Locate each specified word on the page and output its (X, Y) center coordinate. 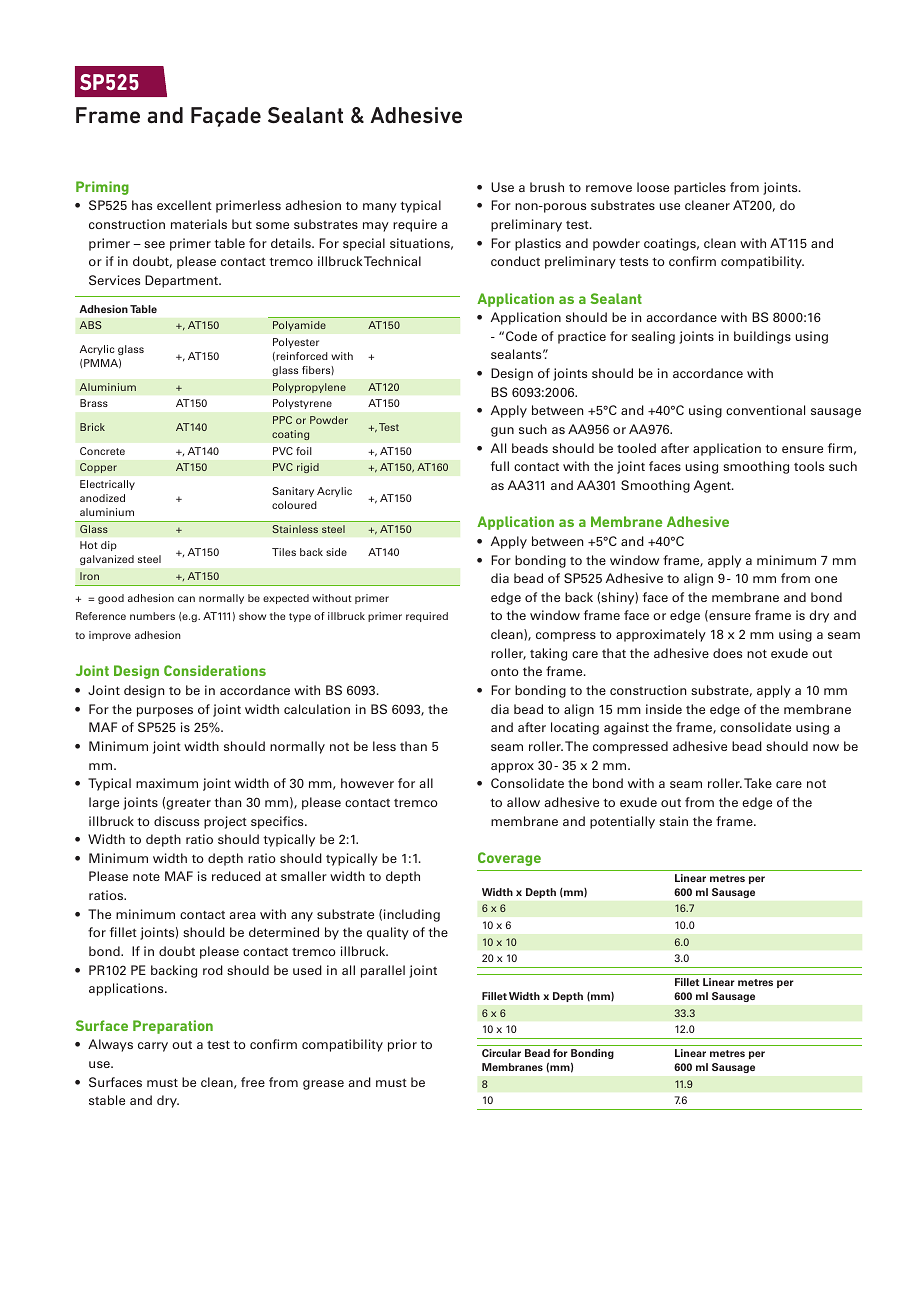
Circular (501, 1053)
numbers (152, 616)
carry (153, 1047)
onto (505, 671)
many (380, 208)
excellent (184, 205)
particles (700, 188)
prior (402, 1045)
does (727, 653)
